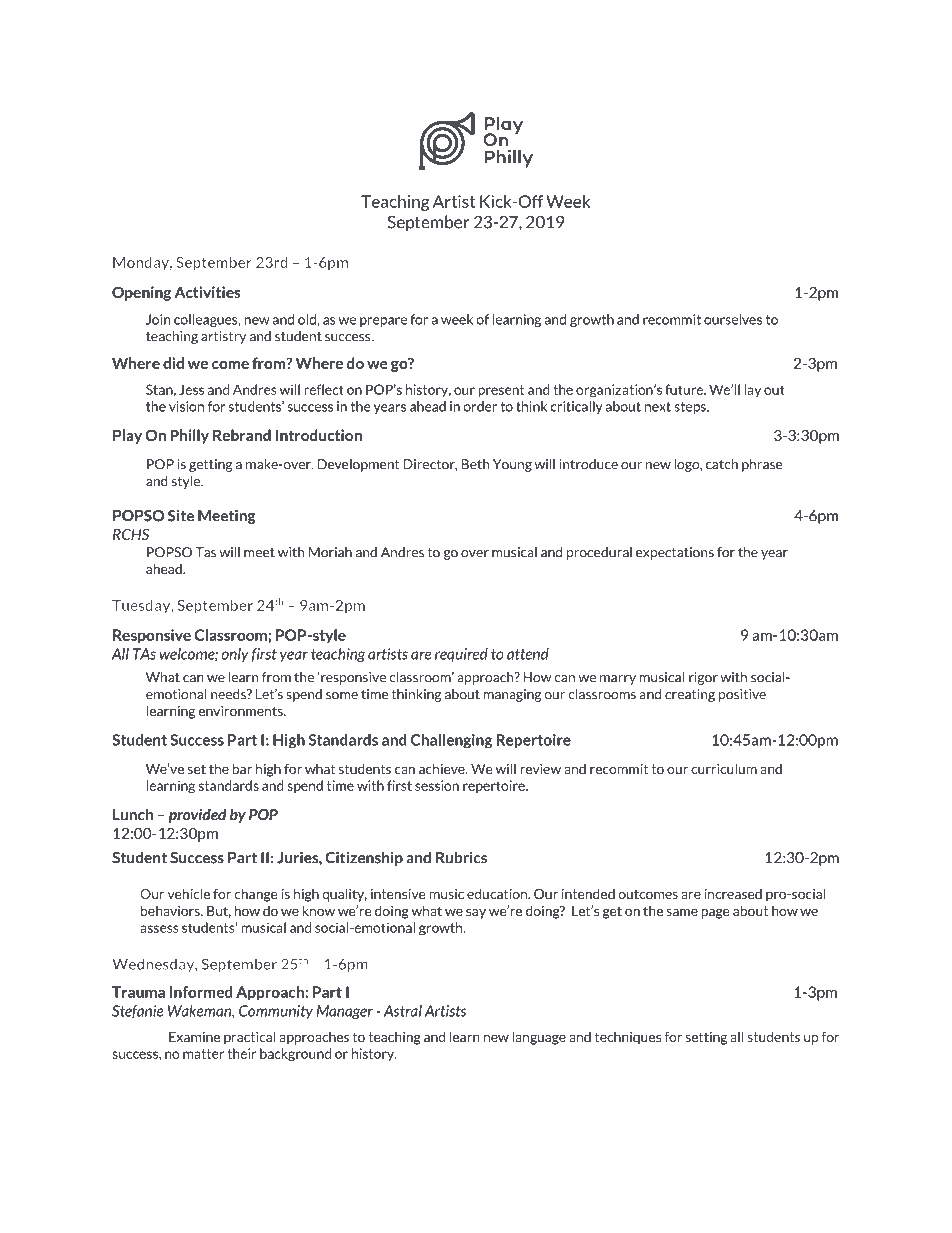 Image resolution: width=952 pixels, height=1233 pixels. What do you see at coordinates (235, 655) in the screenshot?
I see `only` at bounding box center [235, 655].
